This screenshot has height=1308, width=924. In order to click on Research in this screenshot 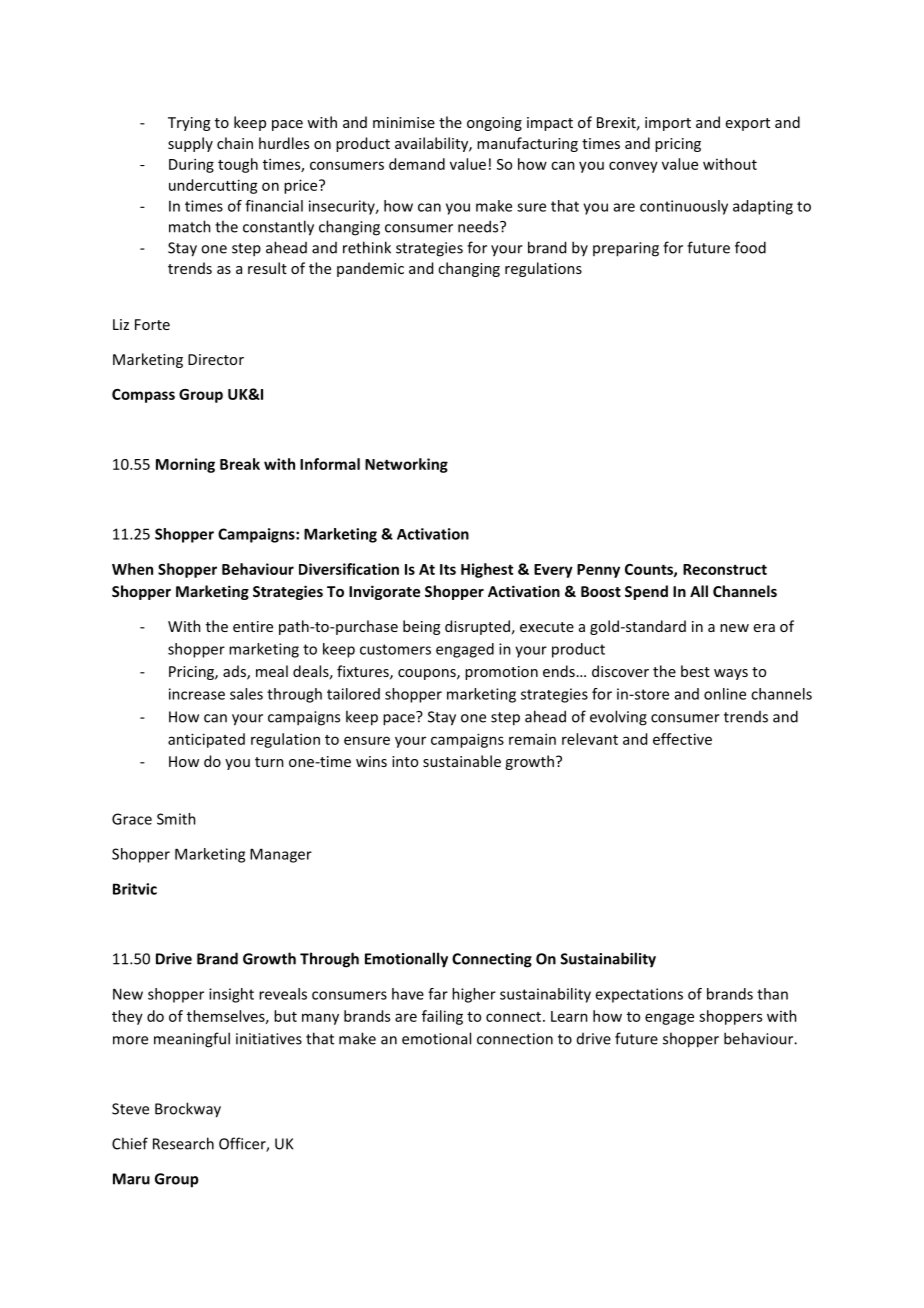, I will do `click(183, 1143)`.
